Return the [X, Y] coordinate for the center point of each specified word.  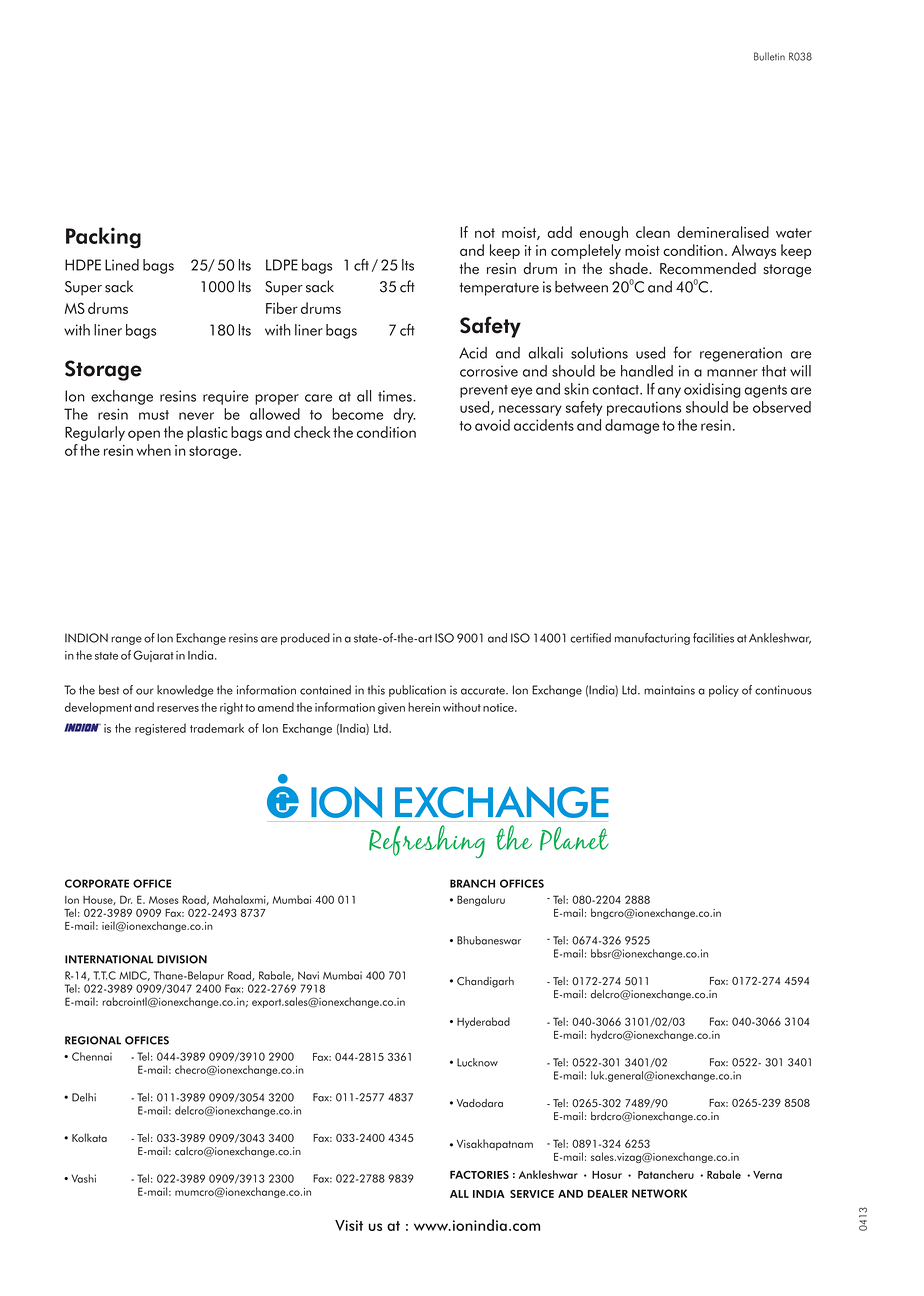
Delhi [84, 1097]
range [126, 640]
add [559, 232]
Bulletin [769, 56]
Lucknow [477, 1062]
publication [417, 691]
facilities [713, 638]
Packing [103, 238]
